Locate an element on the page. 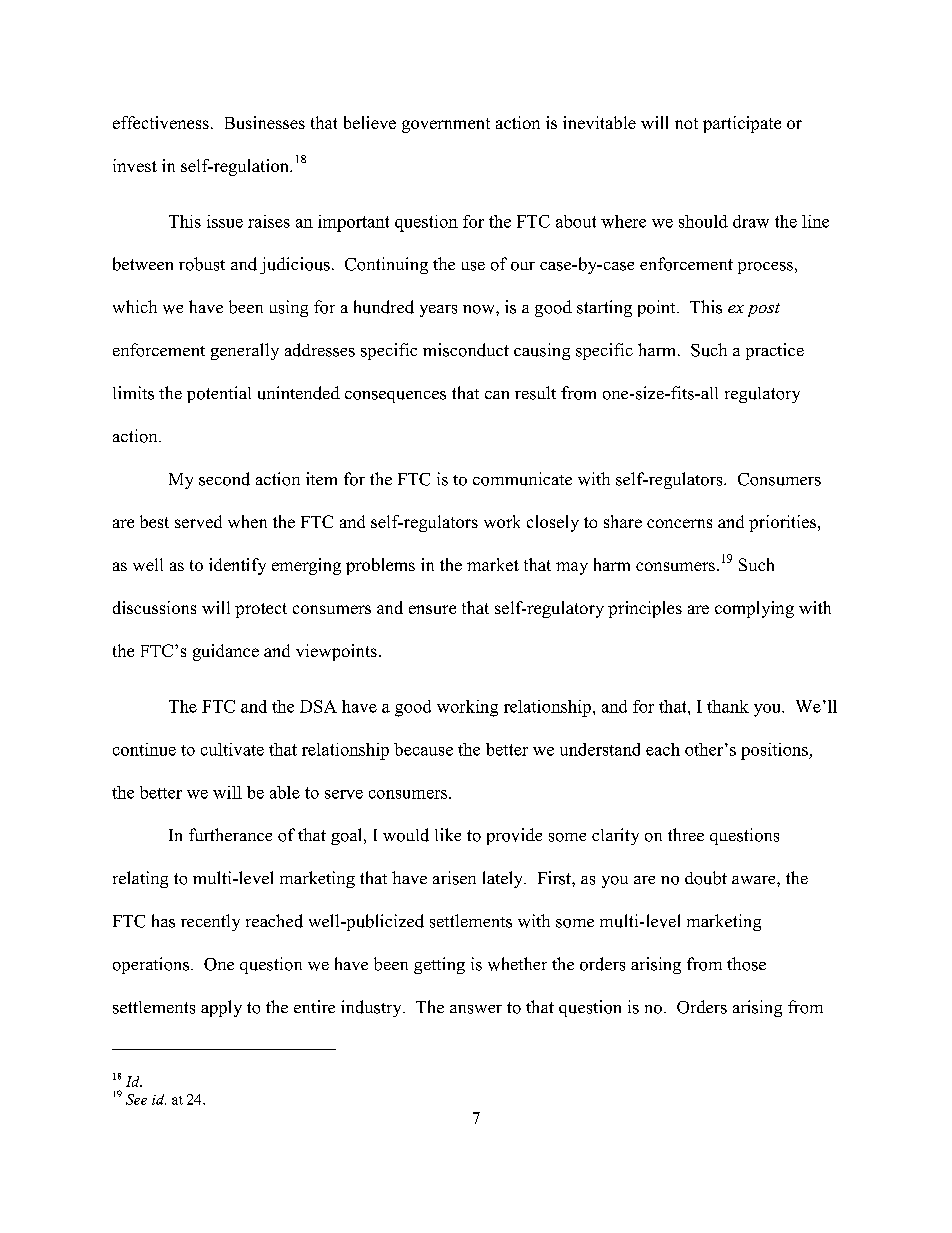  recently is located at coordinates (210, 922).
